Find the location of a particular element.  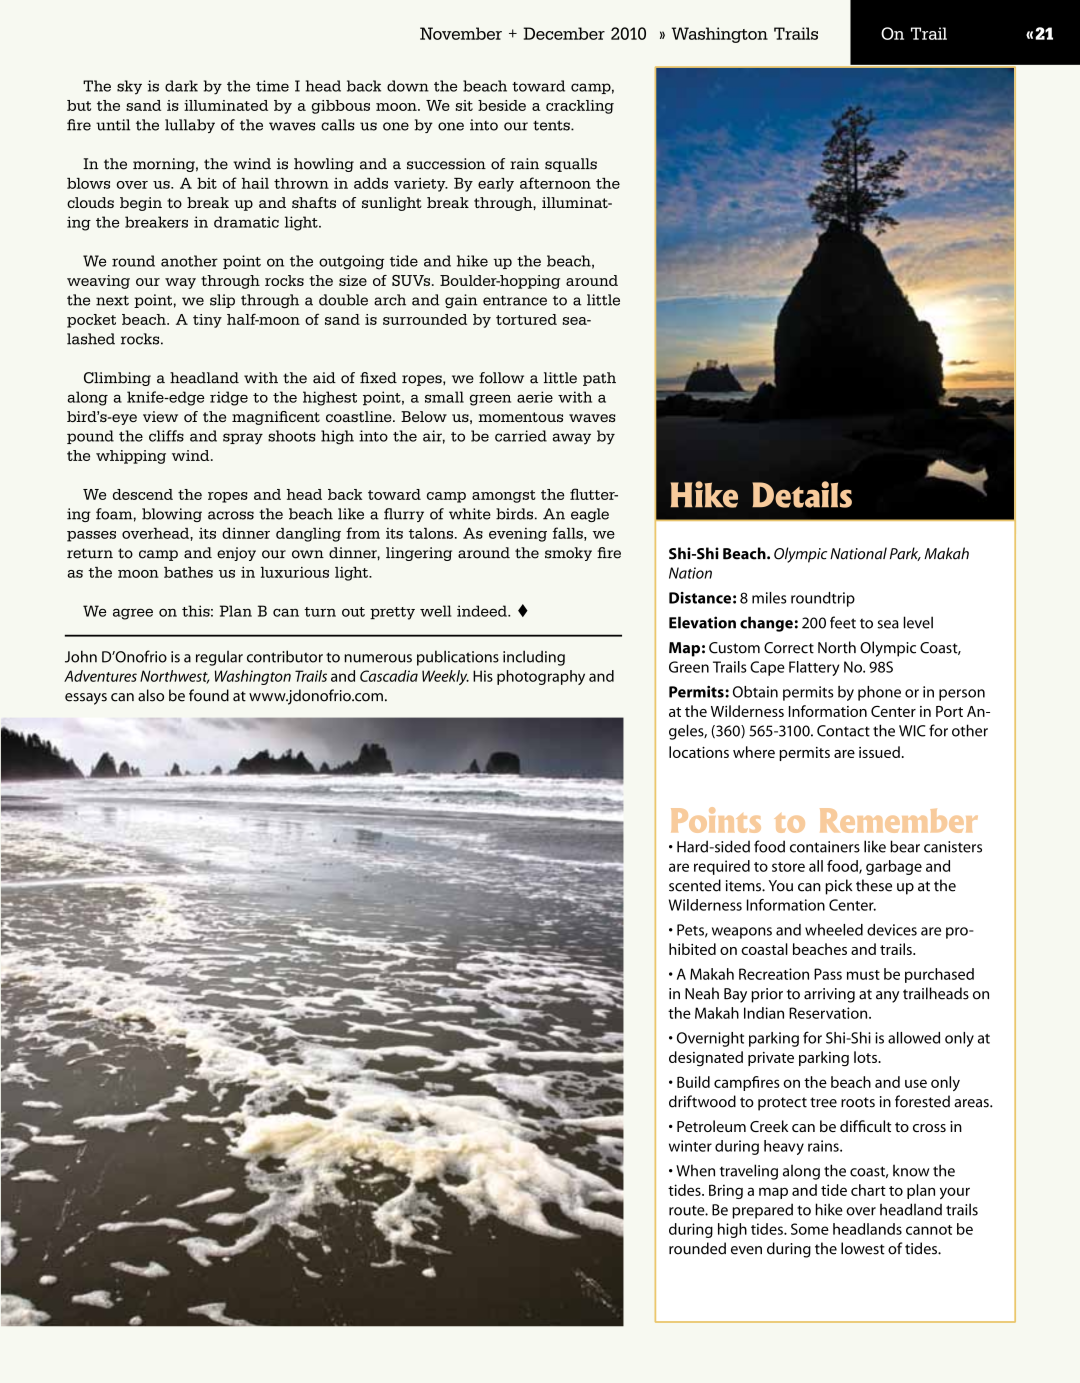

dark is located at coordinates (181, 86).
